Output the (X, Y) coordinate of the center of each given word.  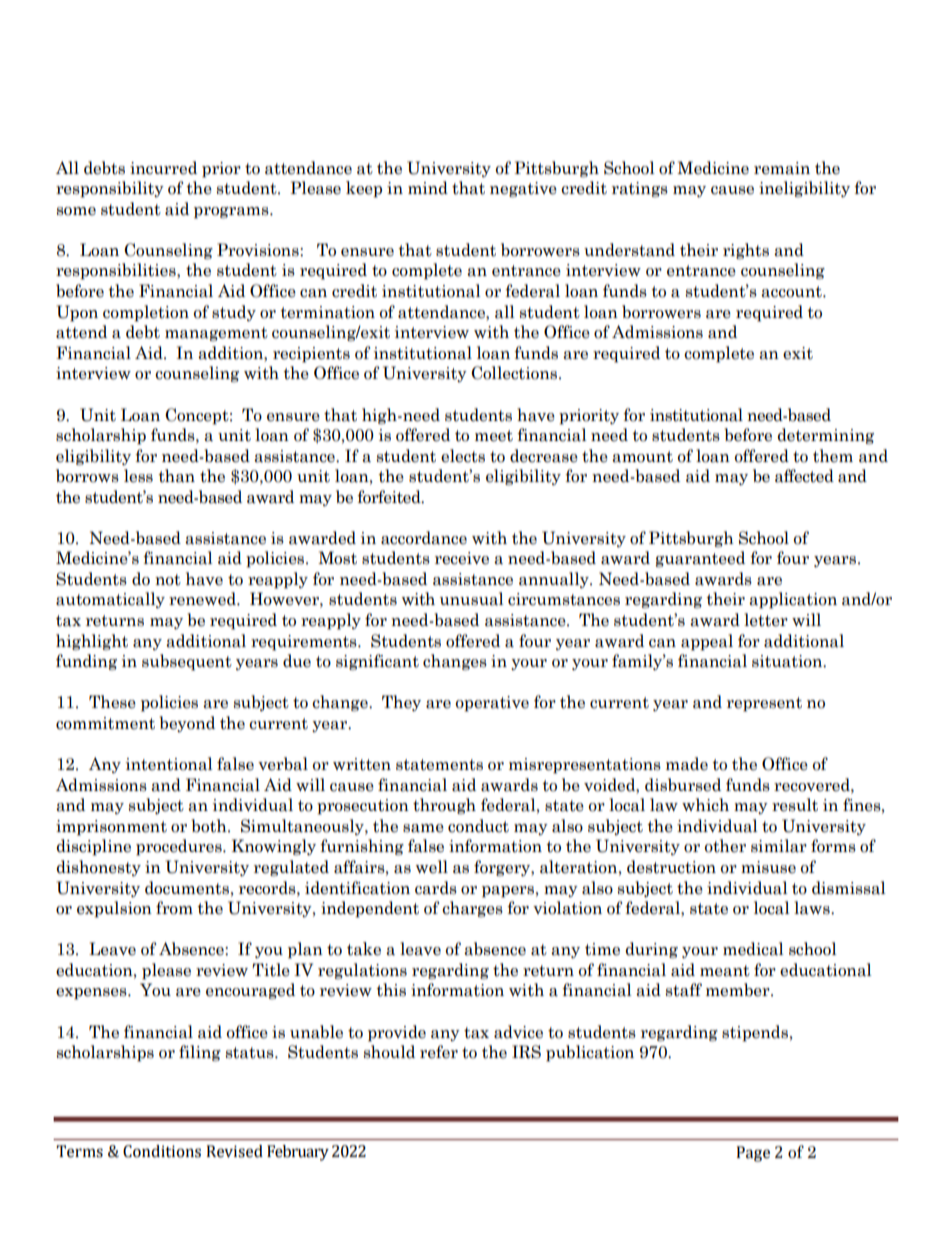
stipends (755, 1033)
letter (766, 620)
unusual (472, 599)
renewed (203, 599)
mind (428, 188)
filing (200, 1053)
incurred (163, 168)
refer (439, 1052)
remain (782, 168)
